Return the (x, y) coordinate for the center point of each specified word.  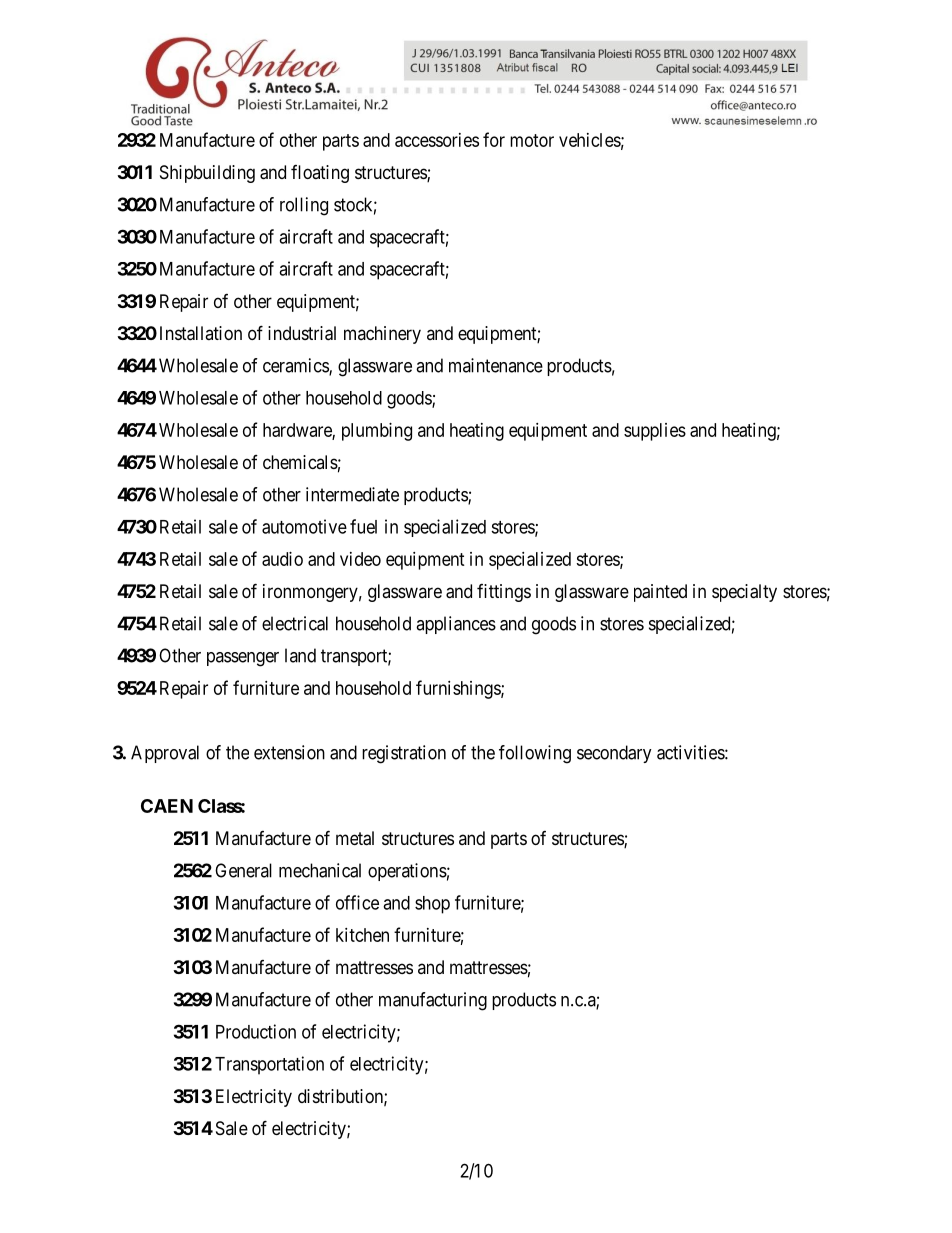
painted (660, 593)
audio (282, 559)
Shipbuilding (207, 174)
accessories (437, 140)
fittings (504, 593)
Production (256, 1031)
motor (532, 140)
